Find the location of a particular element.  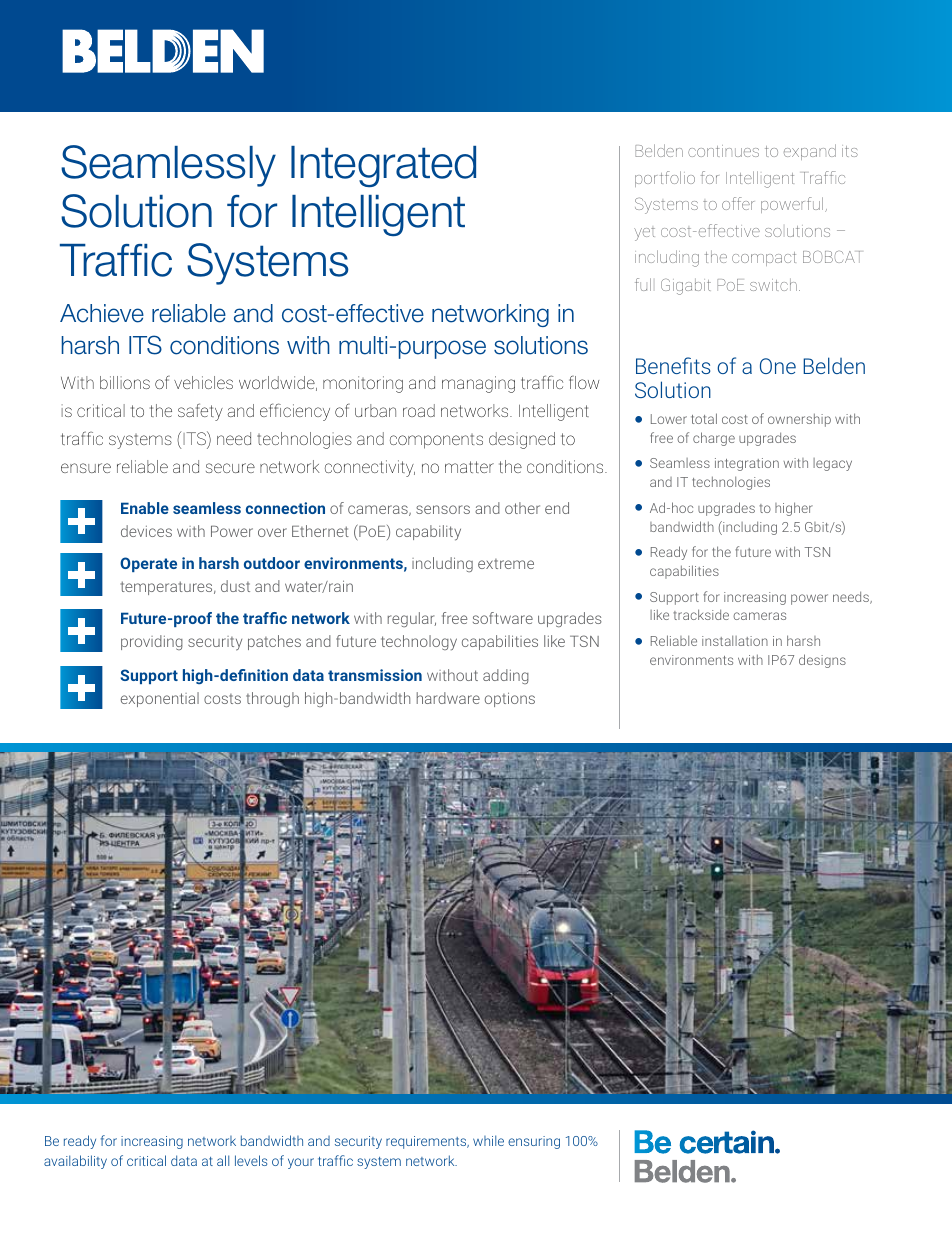

installation is located at coordinates (735, 641).
